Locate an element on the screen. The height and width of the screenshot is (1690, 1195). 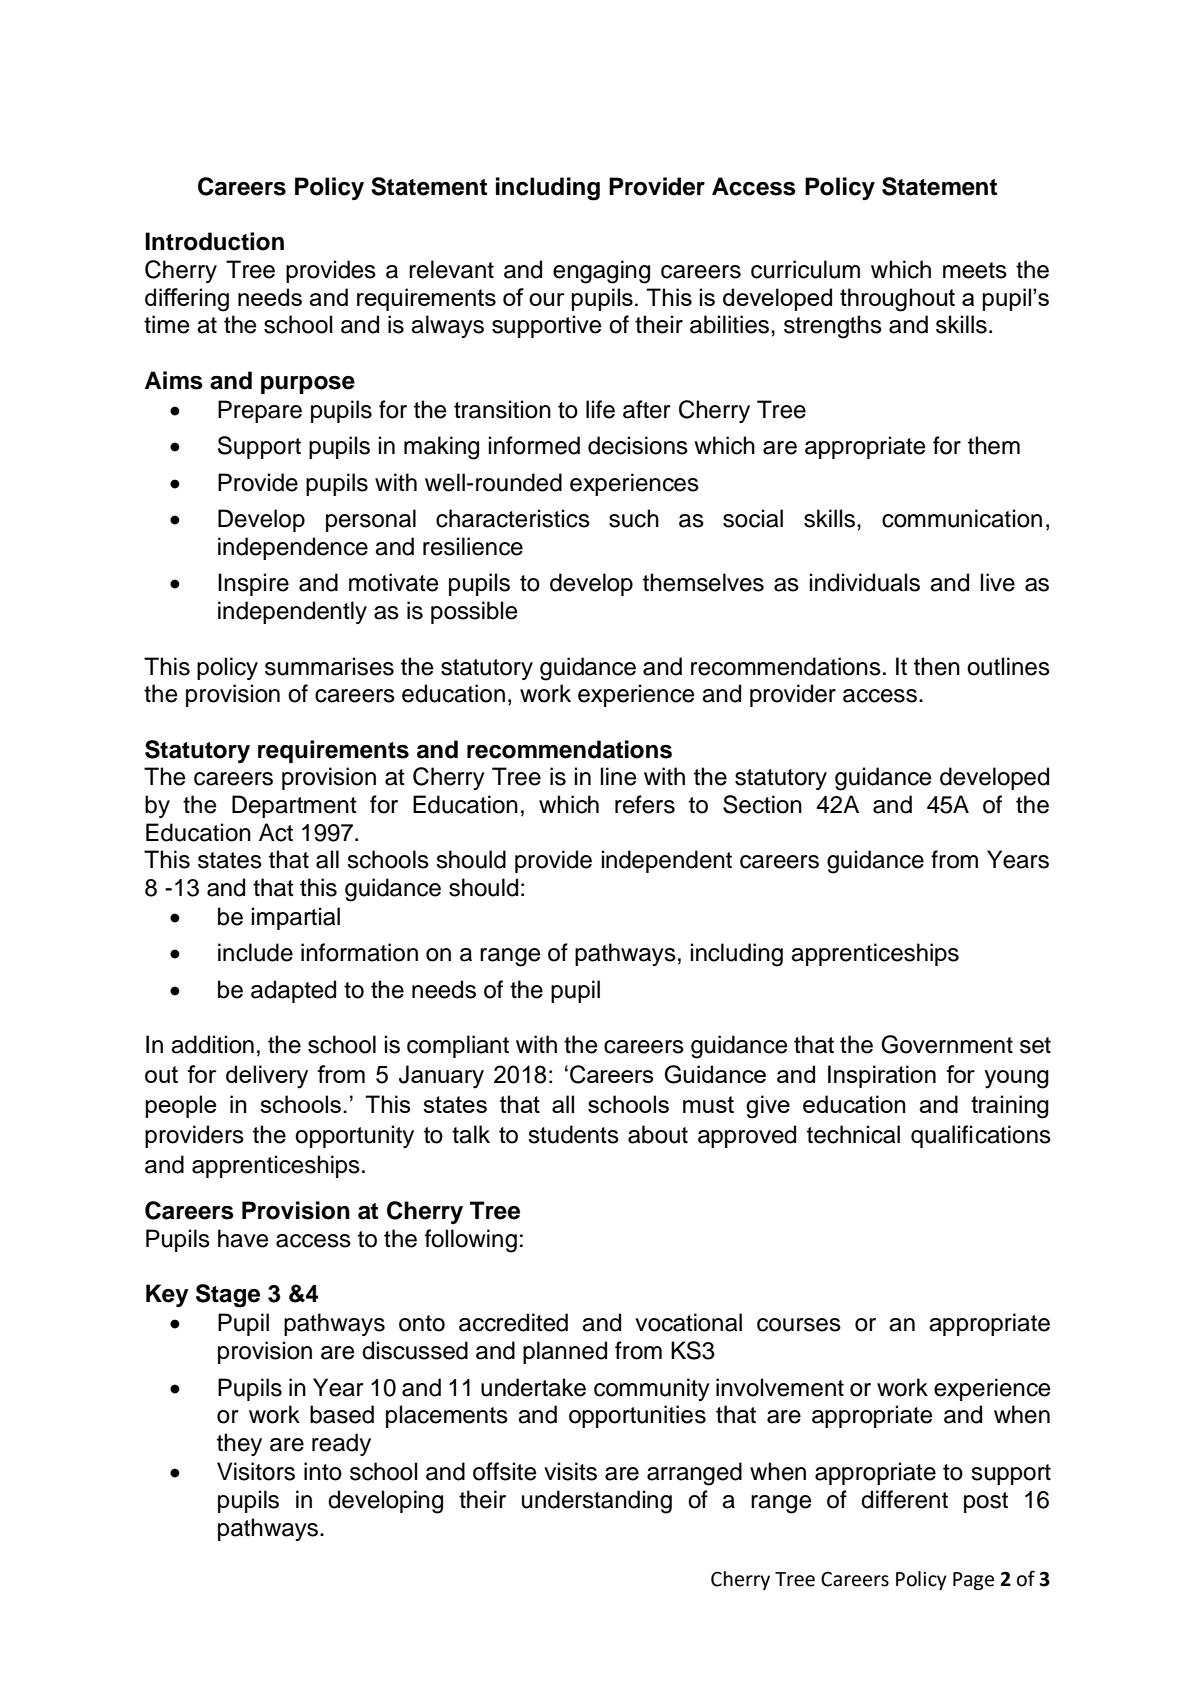
throughout is located at coordinates (897, 300).
